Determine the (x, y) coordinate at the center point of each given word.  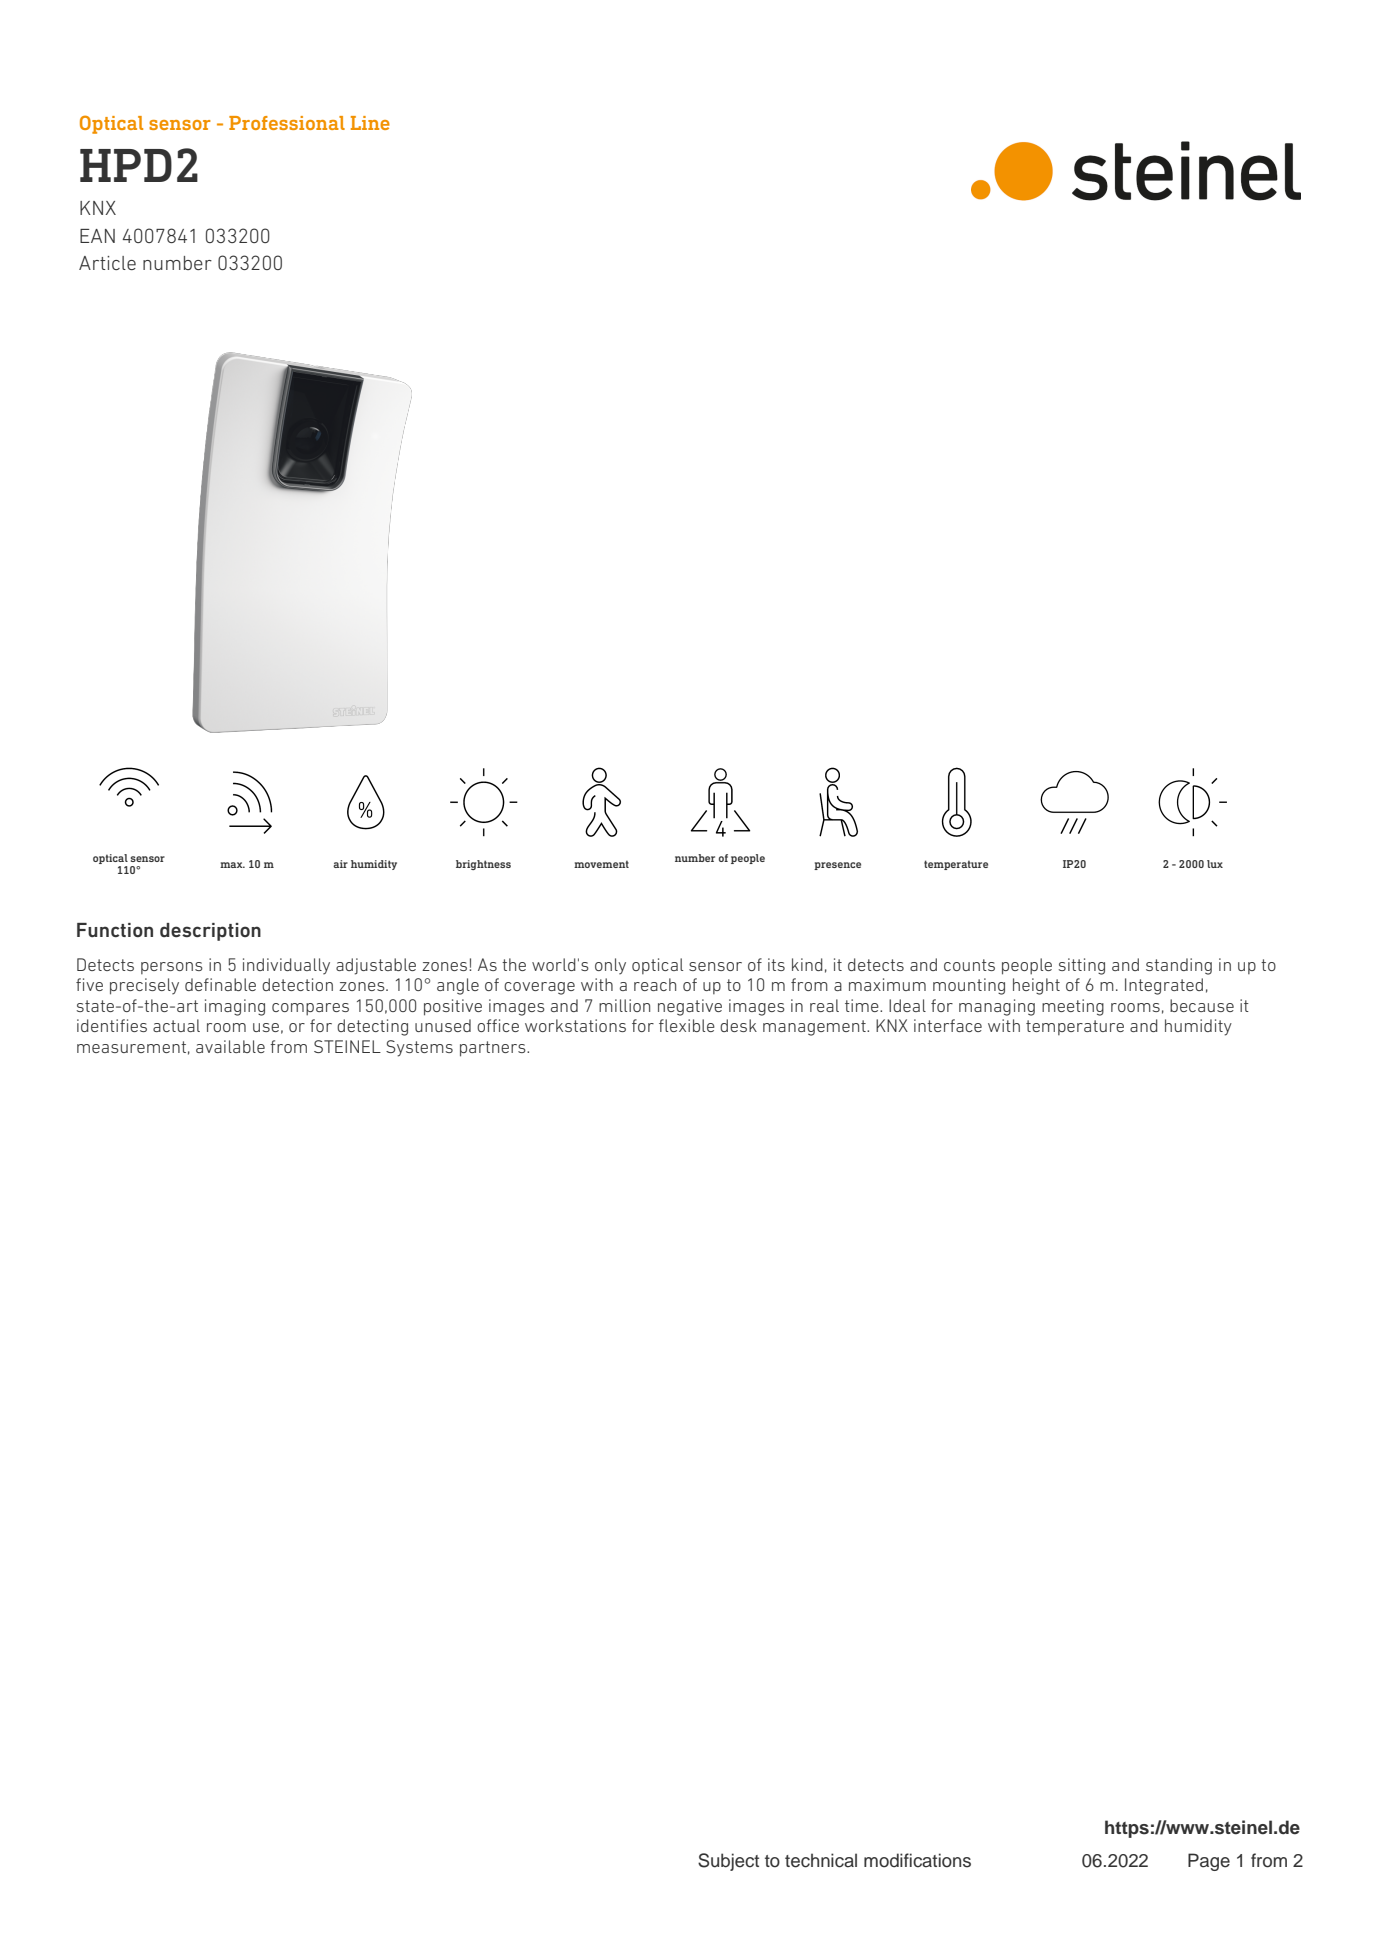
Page (1209, 1862)
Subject (728, 1862)
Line (370, 123)
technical (821, 1860)
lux (1215, 864)
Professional (287, 123)
